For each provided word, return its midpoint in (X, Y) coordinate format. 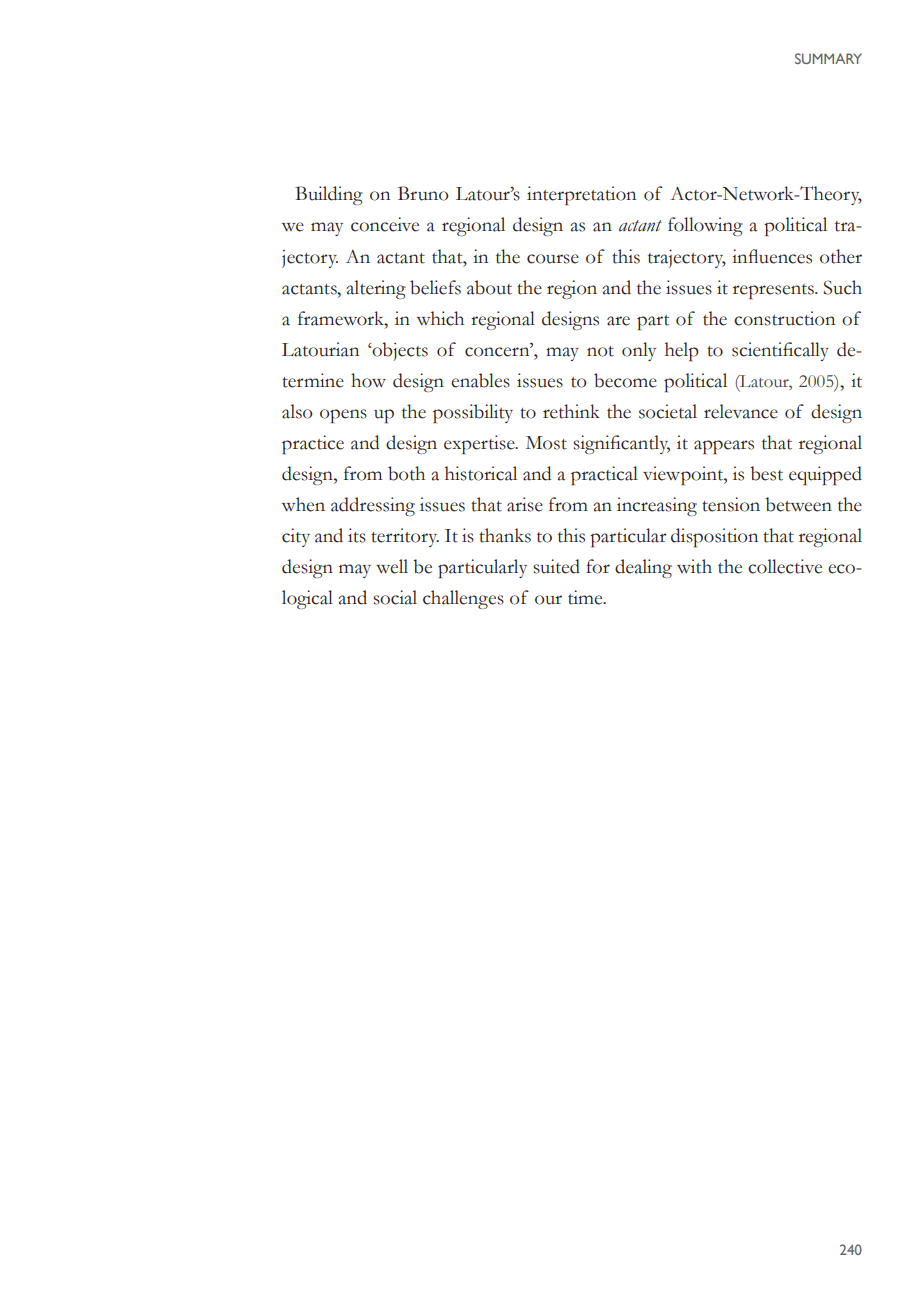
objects (399, 351)
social (395, 597)
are (618, 321)
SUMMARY (828, 58)
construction (784, 318)
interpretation (581, 195)
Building (329, 195)
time (586, 597)
